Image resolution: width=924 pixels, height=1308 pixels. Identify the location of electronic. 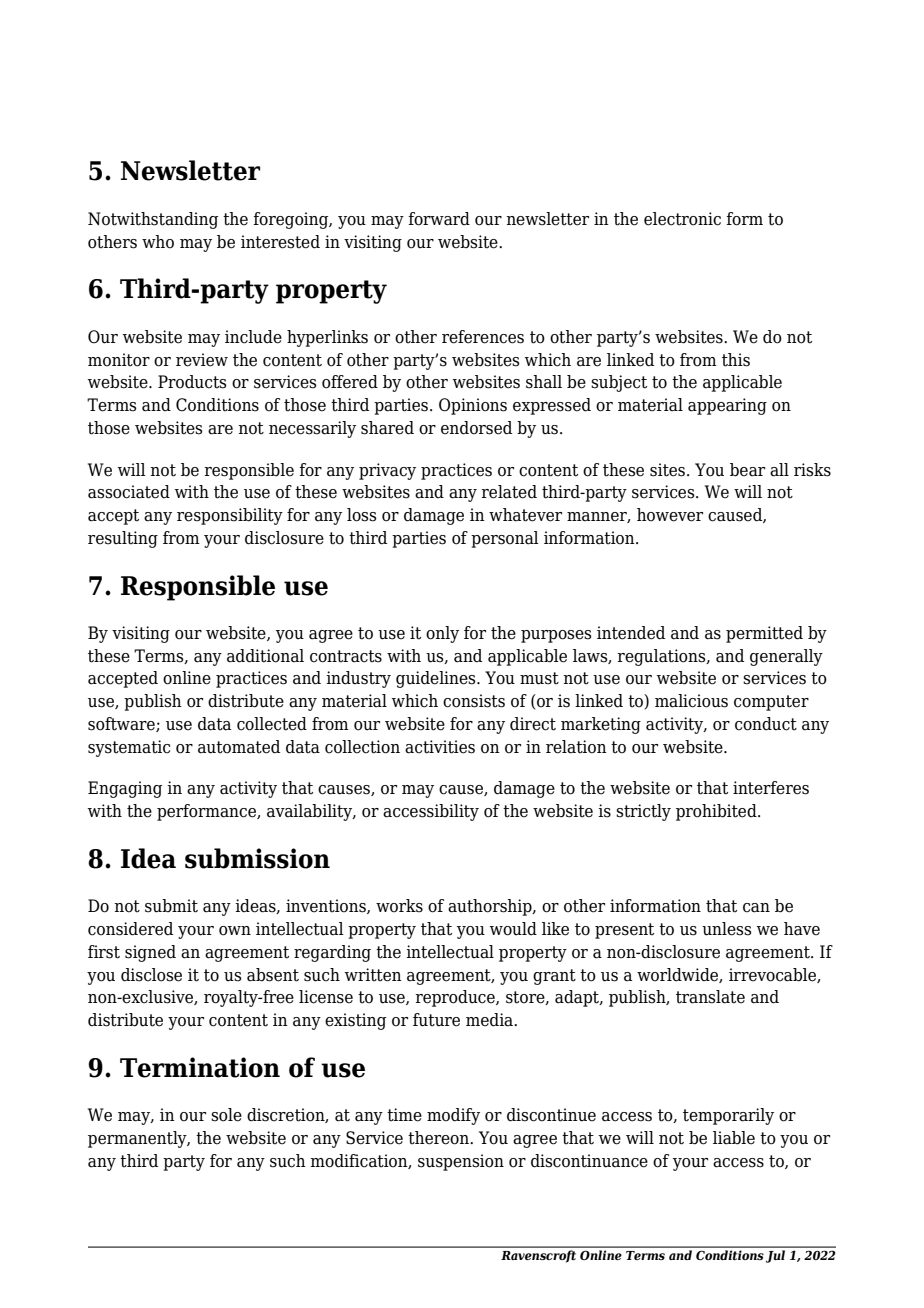
(682, 219).
